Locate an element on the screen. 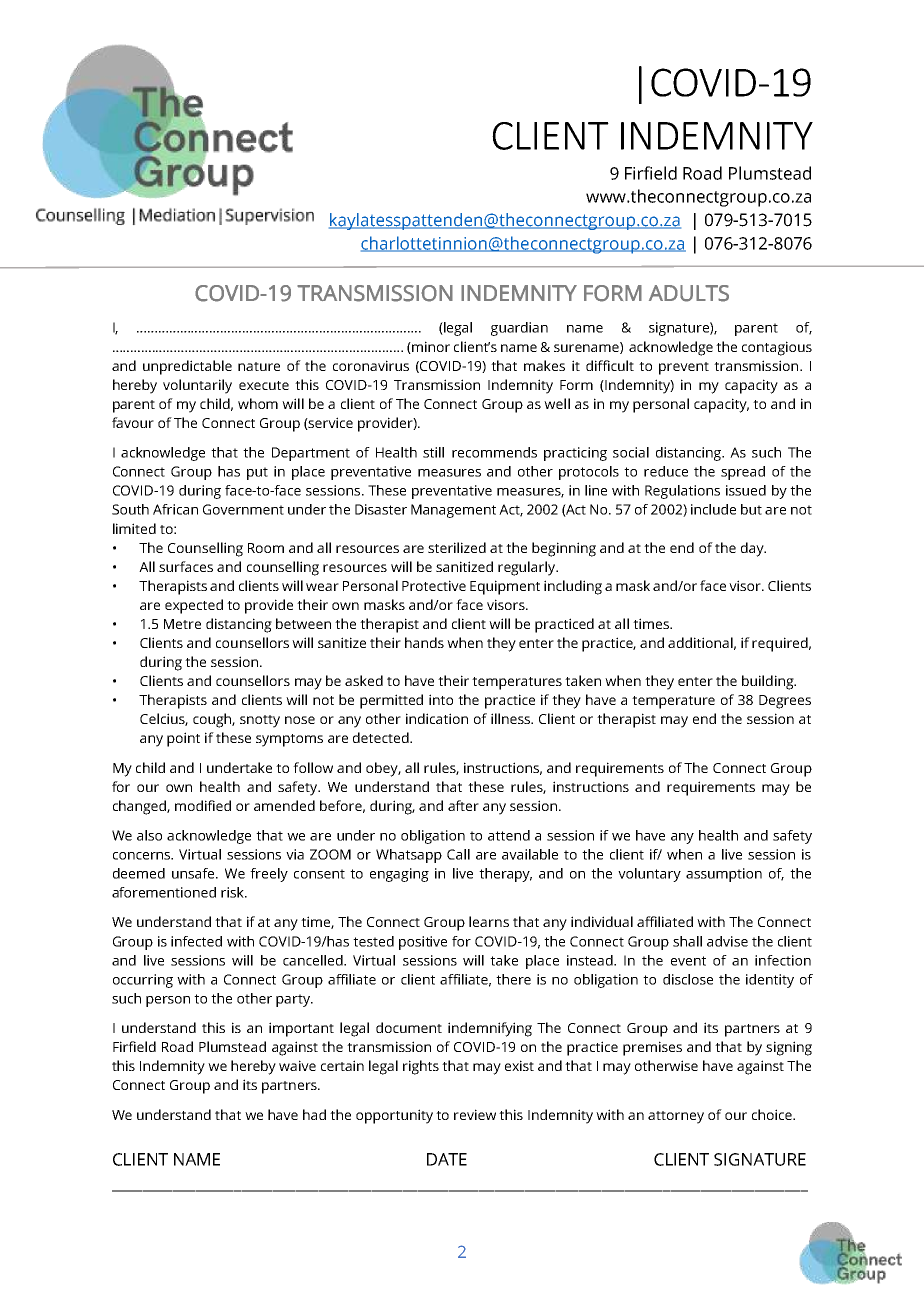  infected is located at coordinates (196, 941).
